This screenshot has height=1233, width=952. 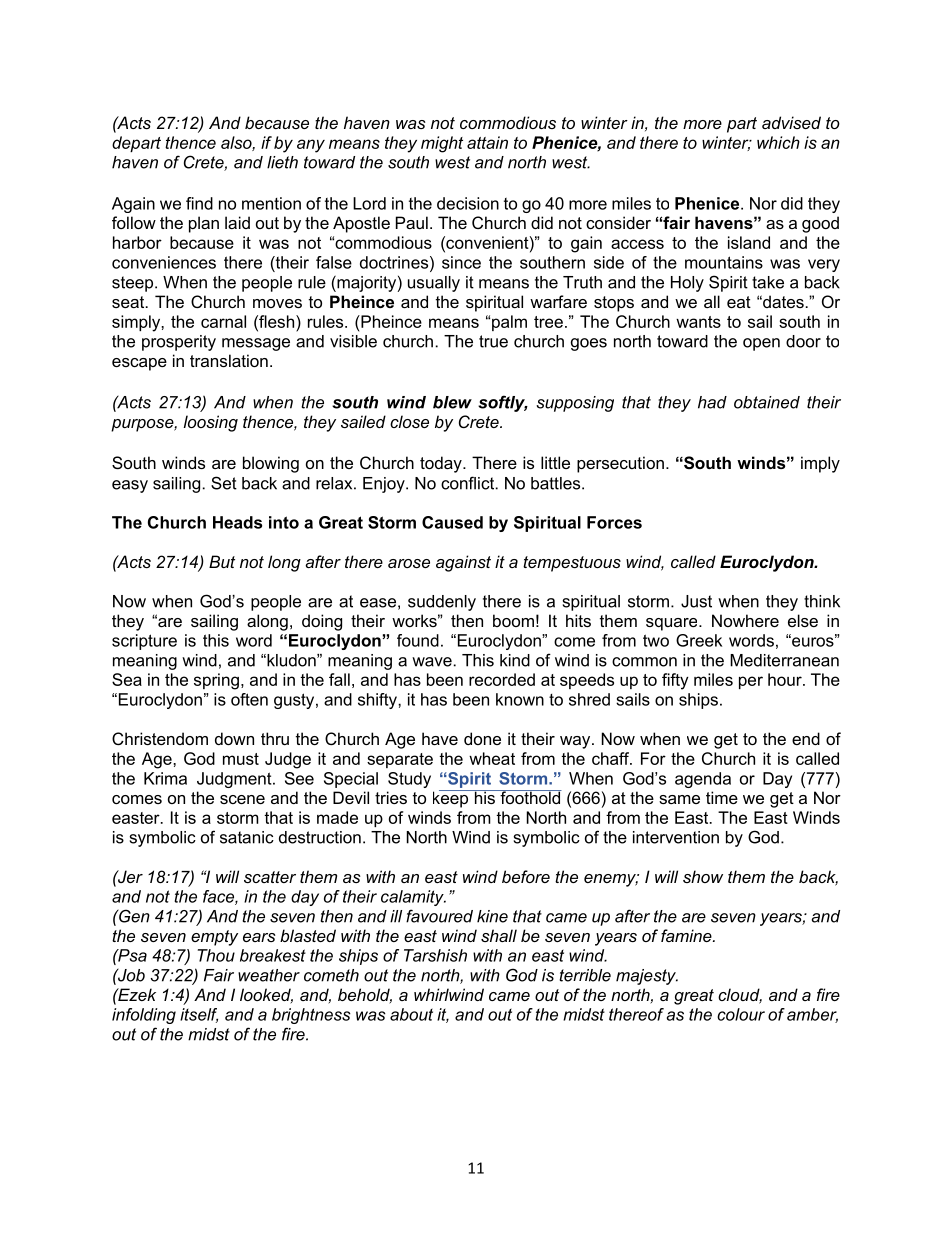 I want to click on open, so click(x=761, y=344).
